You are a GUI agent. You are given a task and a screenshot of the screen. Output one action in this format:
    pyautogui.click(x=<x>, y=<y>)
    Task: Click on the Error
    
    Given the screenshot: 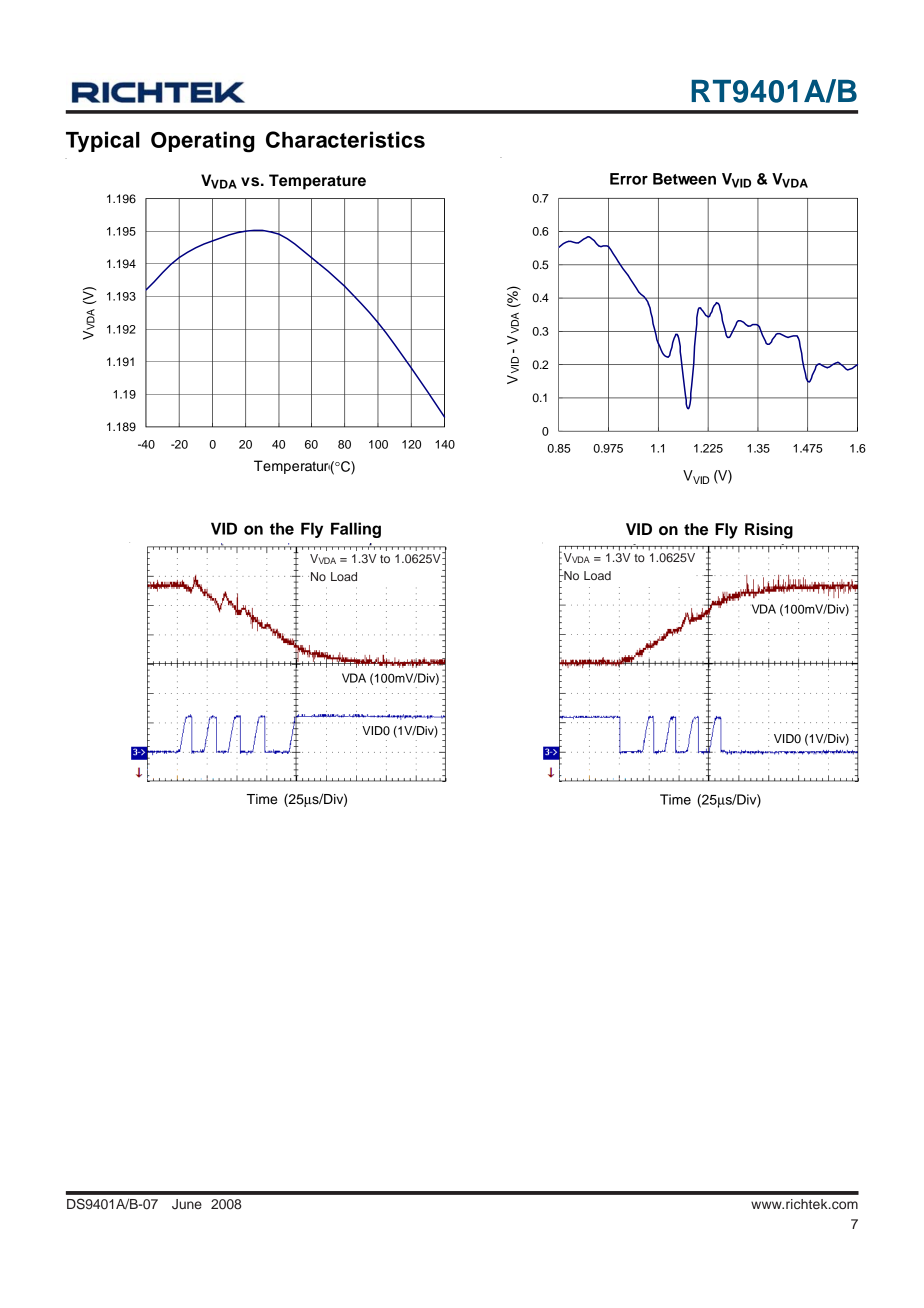 What is the action you would take?
    pyautogui.click(x=629, y=179)
